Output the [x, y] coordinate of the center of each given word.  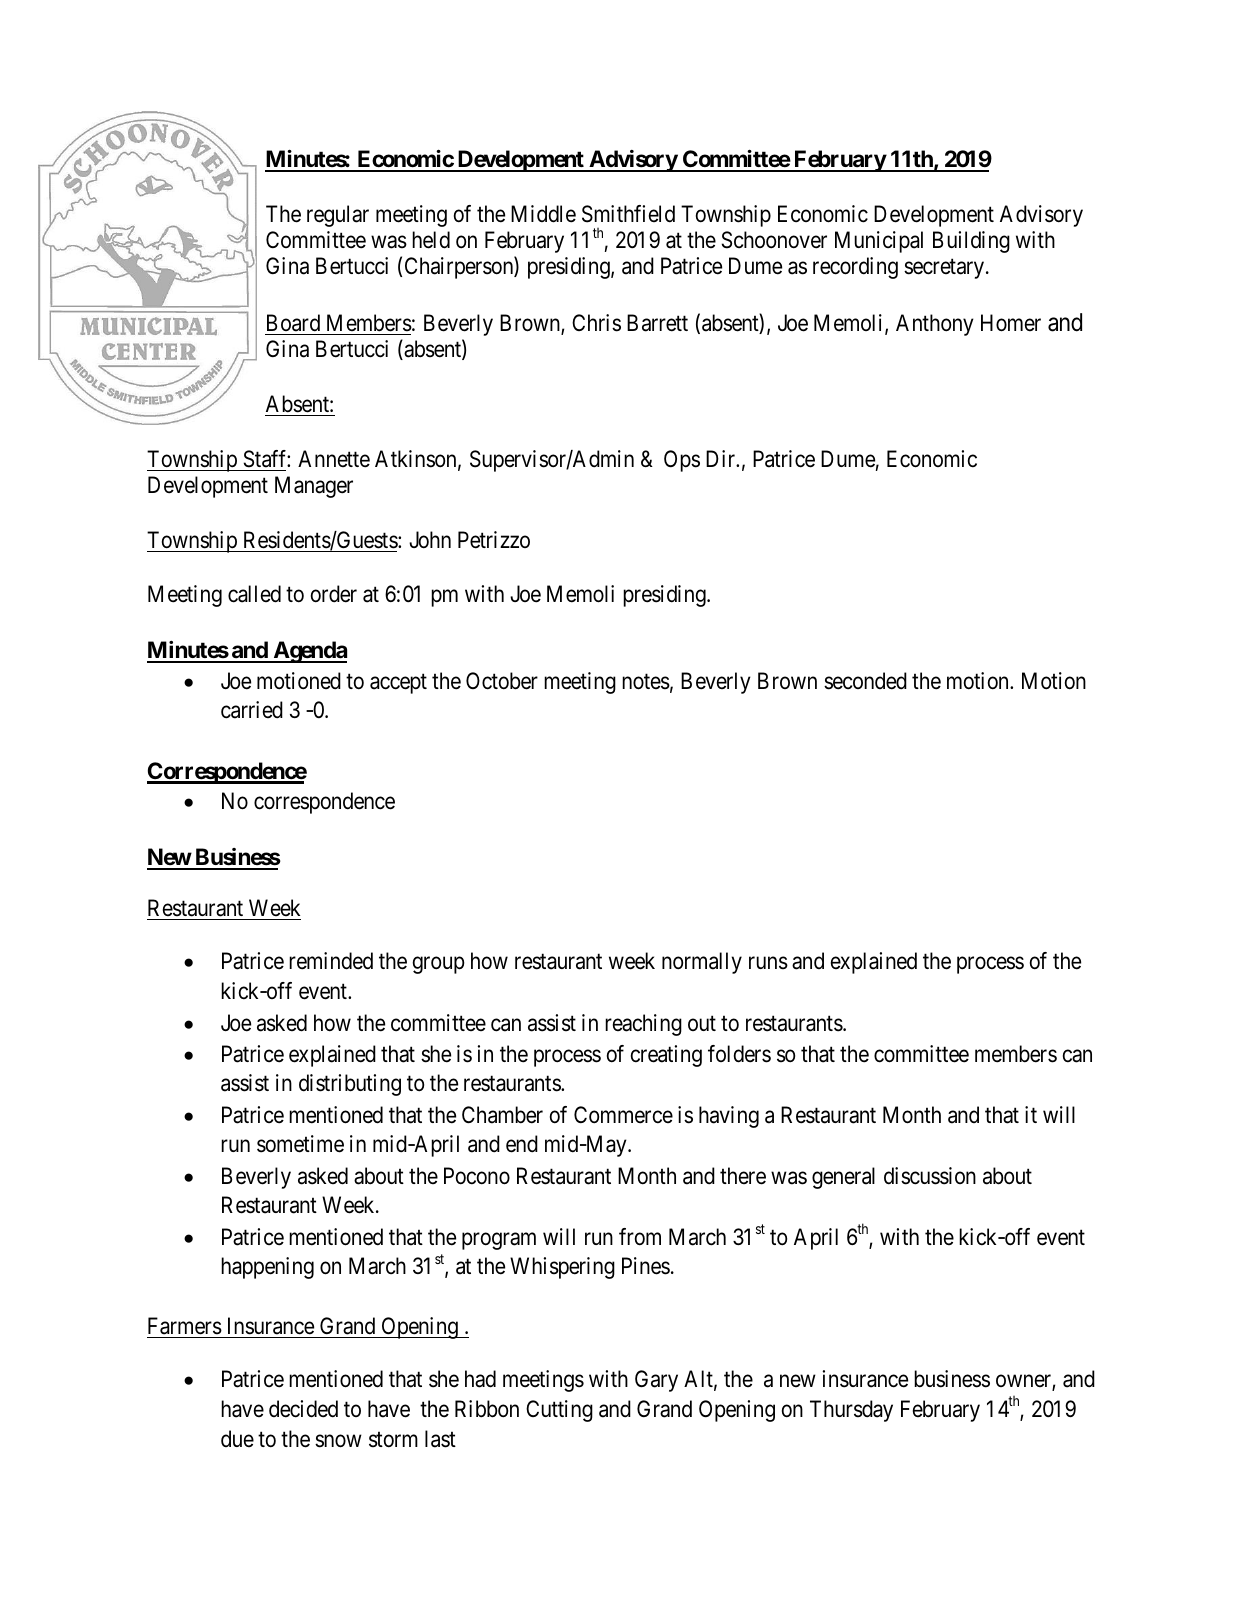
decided [303, 1409]
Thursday [851, 1411]
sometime [300, 1144]
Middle [543, 214]
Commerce [623, 1115]
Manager [314, 487]
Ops [682, 461]
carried [252, 710]
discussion [930, 1176]
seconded [865, 681]
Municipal [879, 242]
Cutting [559, 1411]
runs [768, 963]
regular [338, 216]
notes [646, 682]
